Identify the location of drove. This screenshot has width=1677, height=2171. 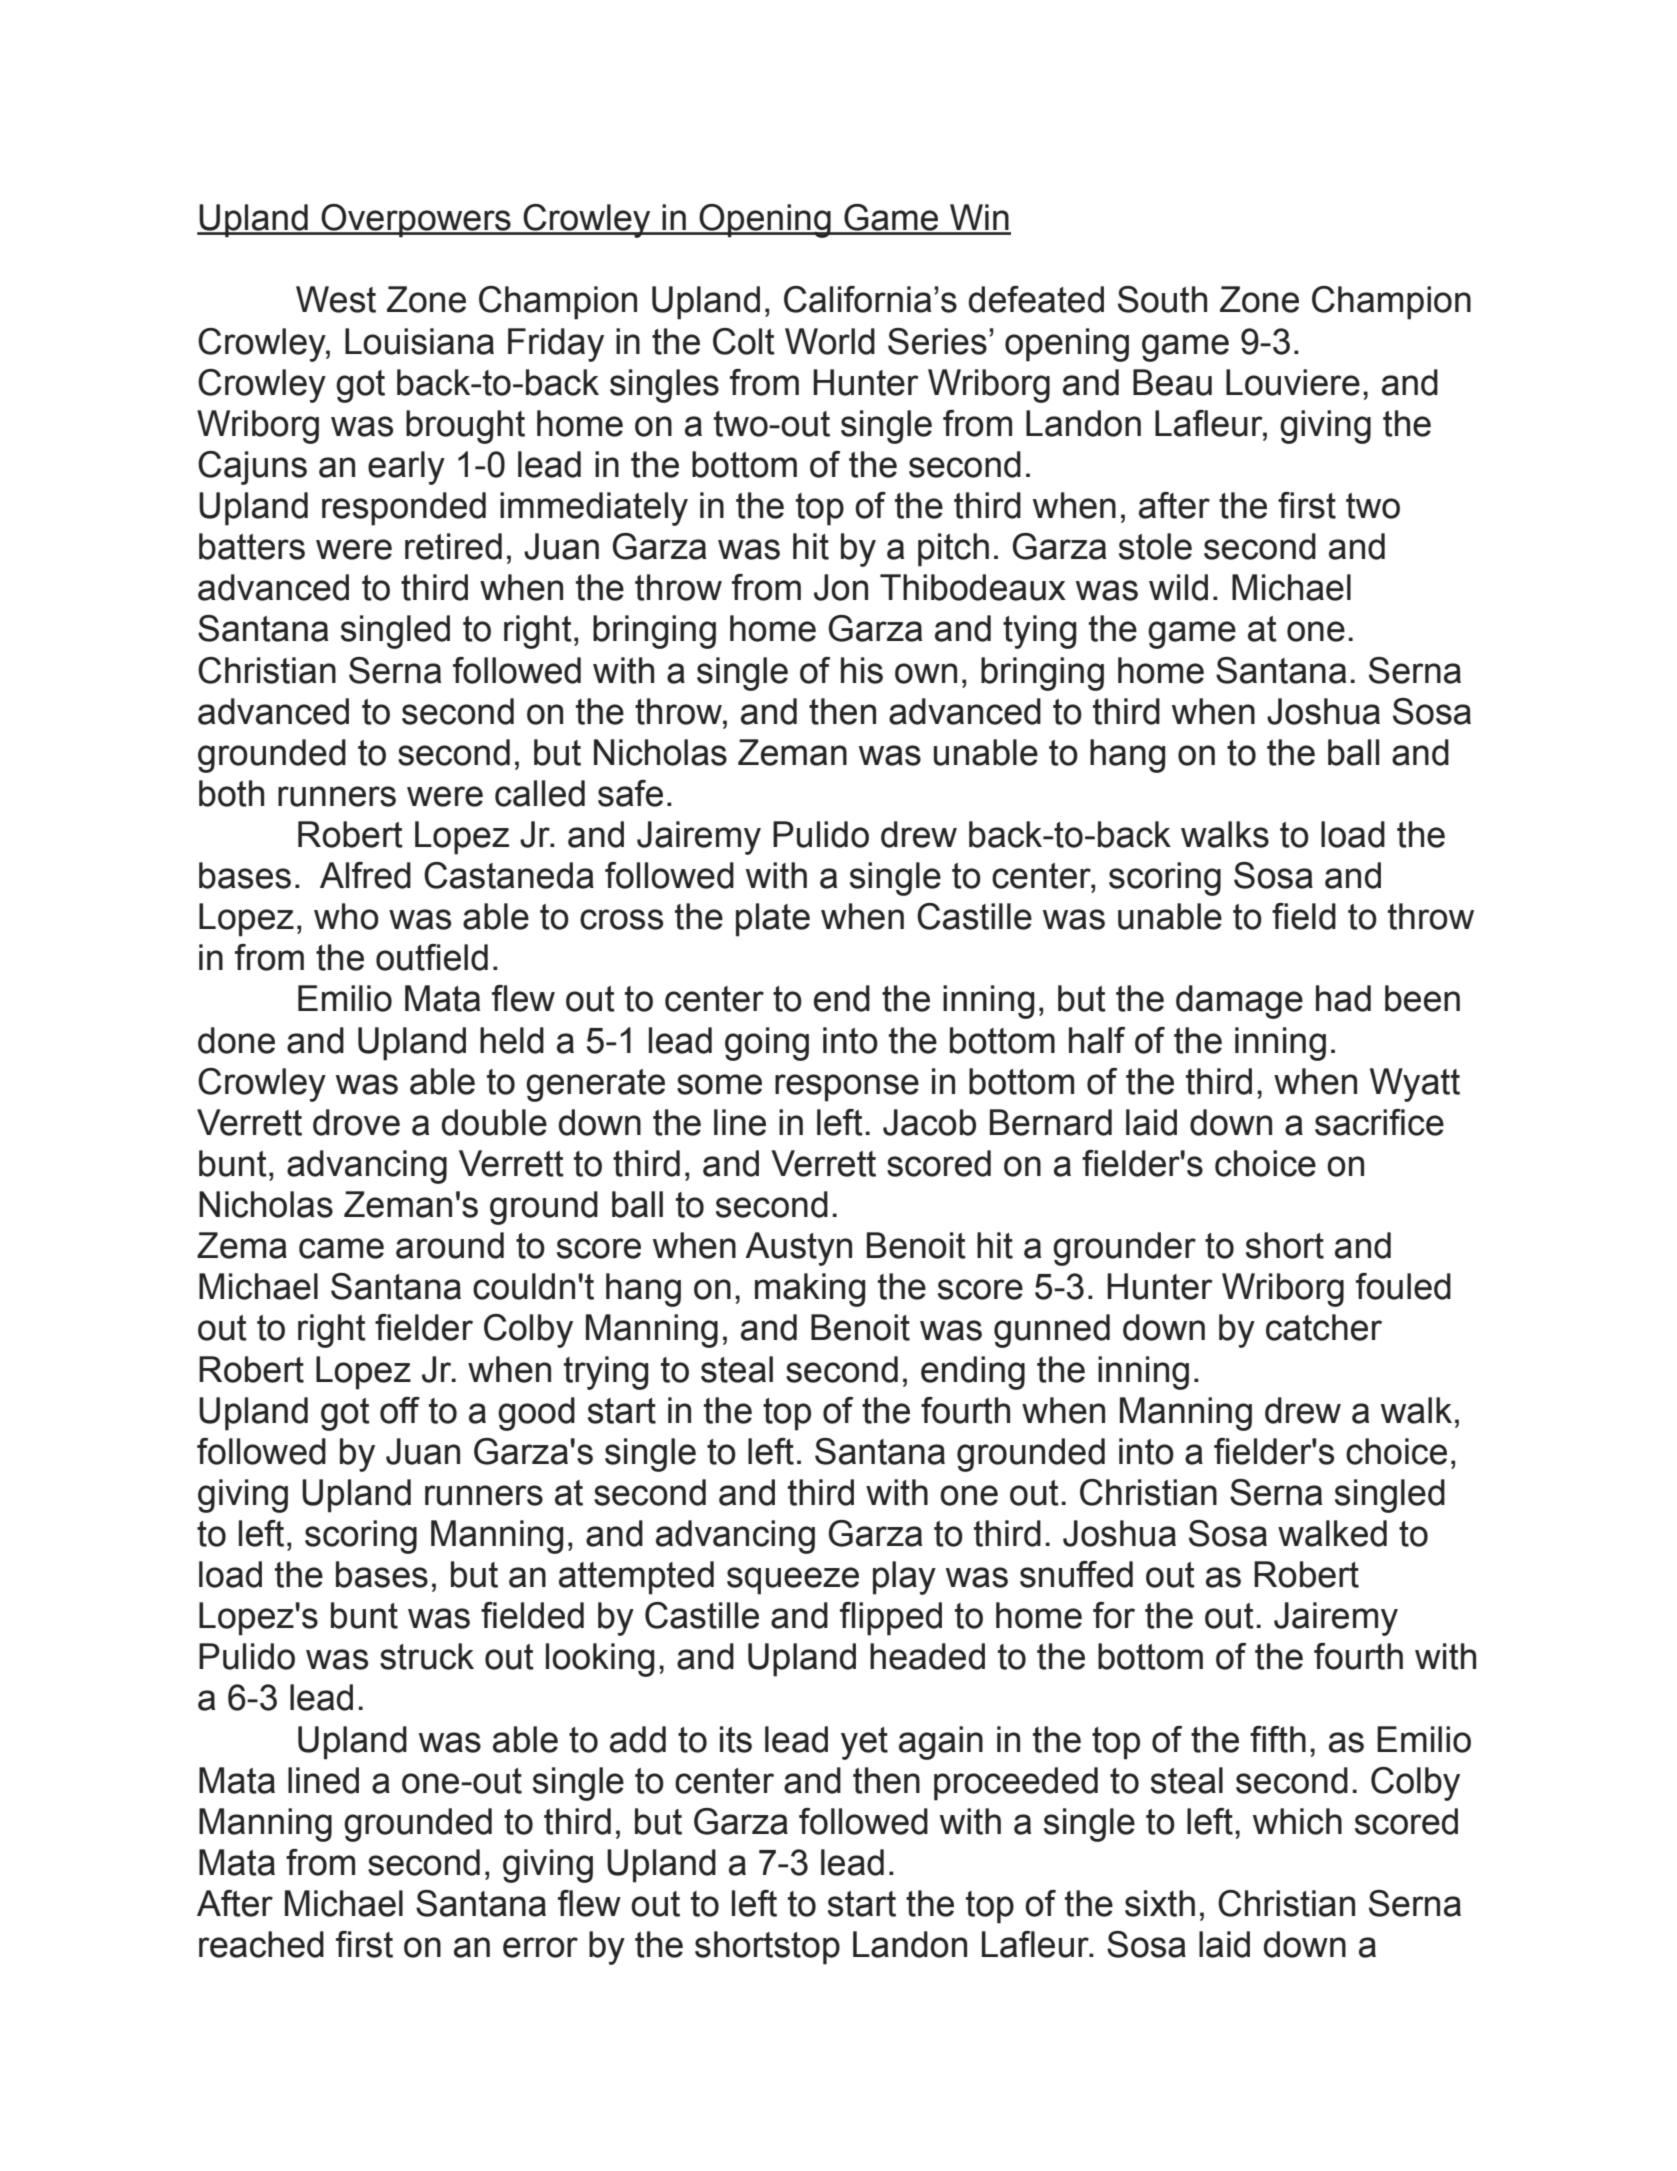
(356, 1122).
